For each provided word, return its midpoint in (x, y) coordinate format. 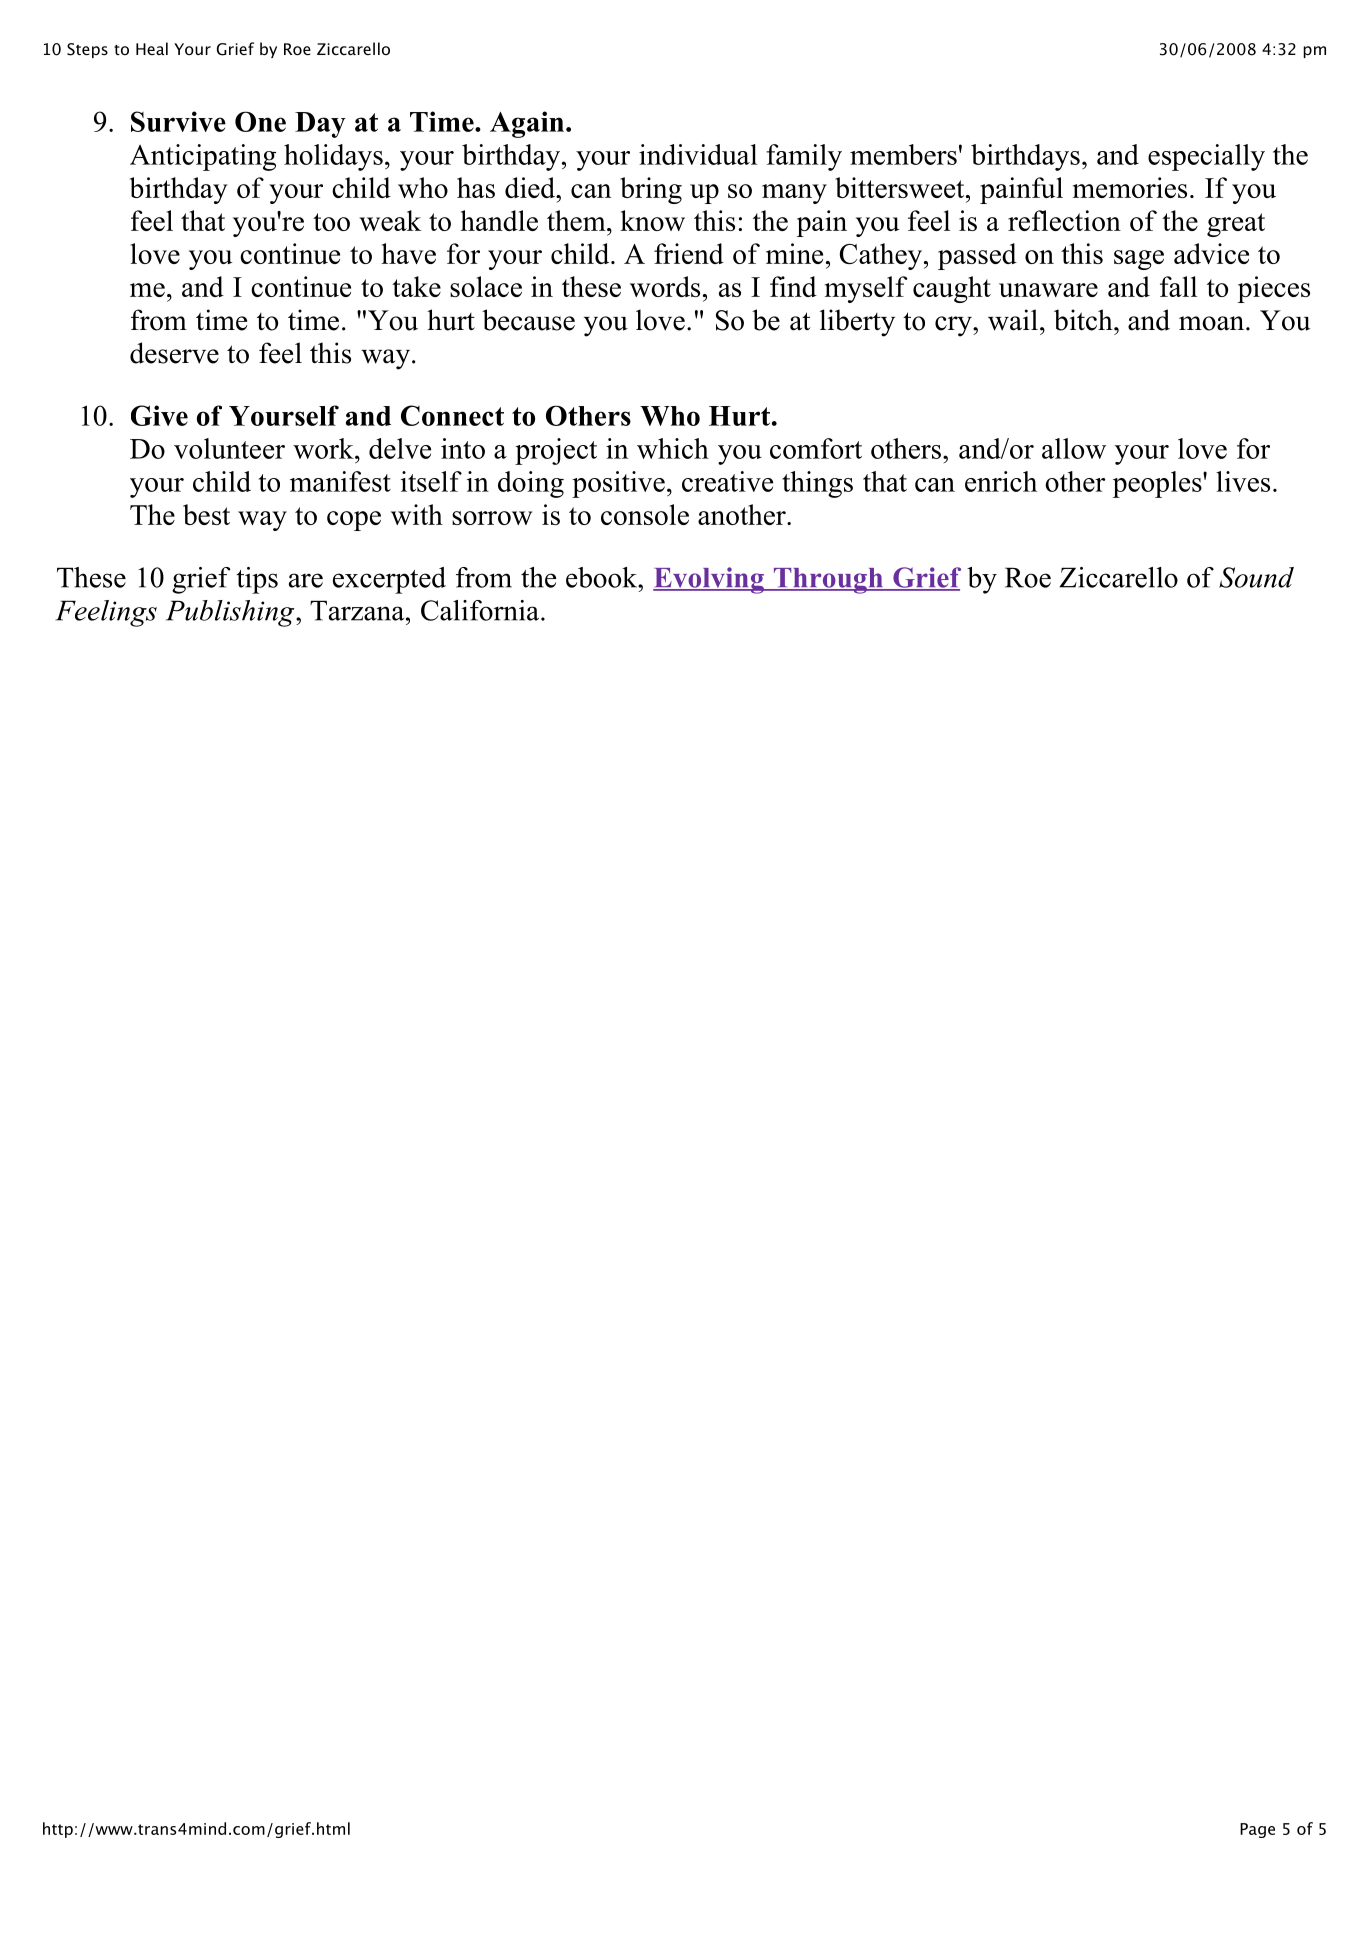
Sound (1256, 577)
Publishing (231, 613)
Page (1257, 1830)
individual (698, 154)
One (260, 121)
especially (1206, 157)
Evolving (709, 580)
